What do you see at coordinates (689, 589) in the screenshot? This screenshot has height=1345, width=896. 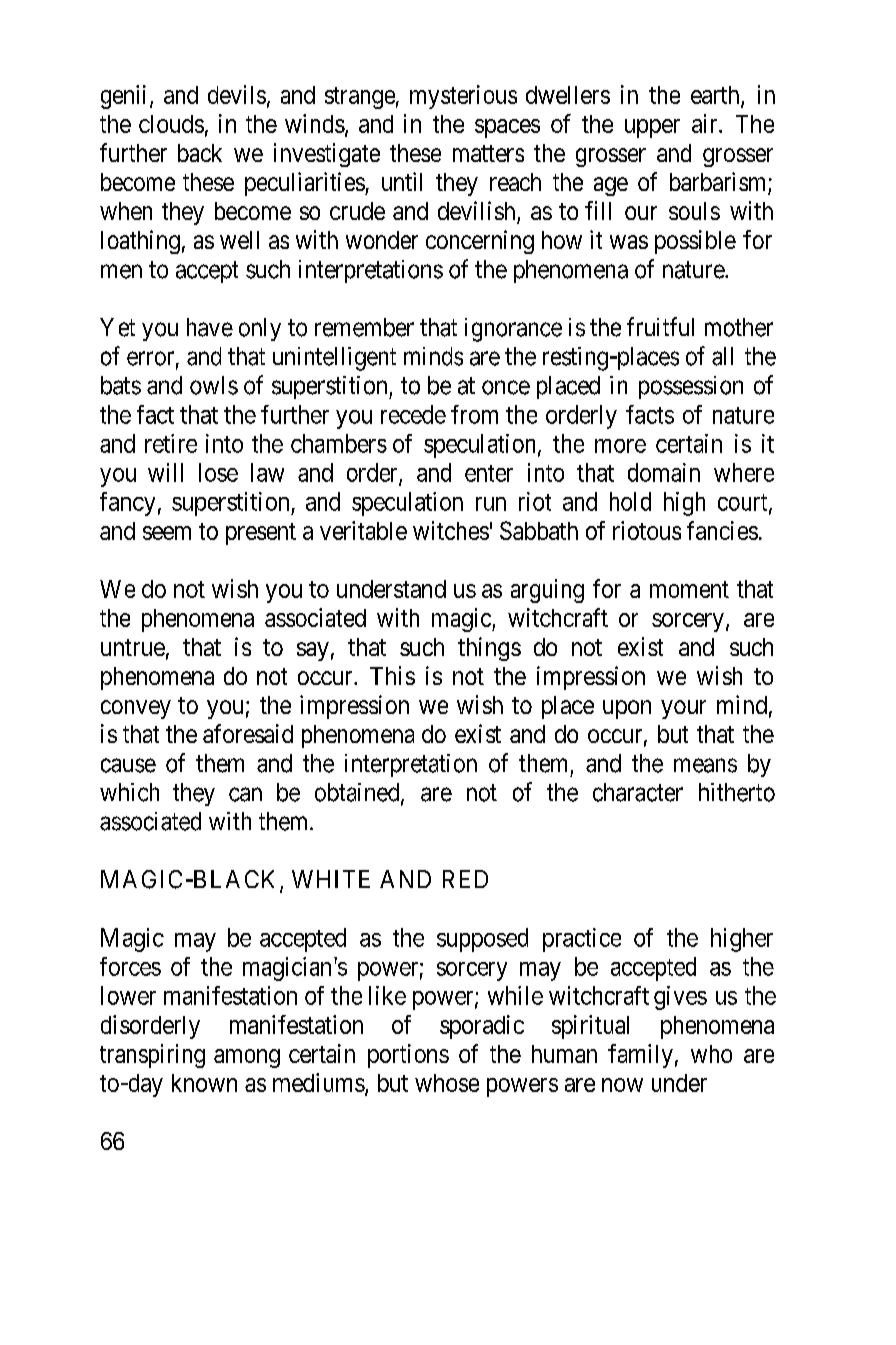 I see `moment` at bounding box center [689, 589].
